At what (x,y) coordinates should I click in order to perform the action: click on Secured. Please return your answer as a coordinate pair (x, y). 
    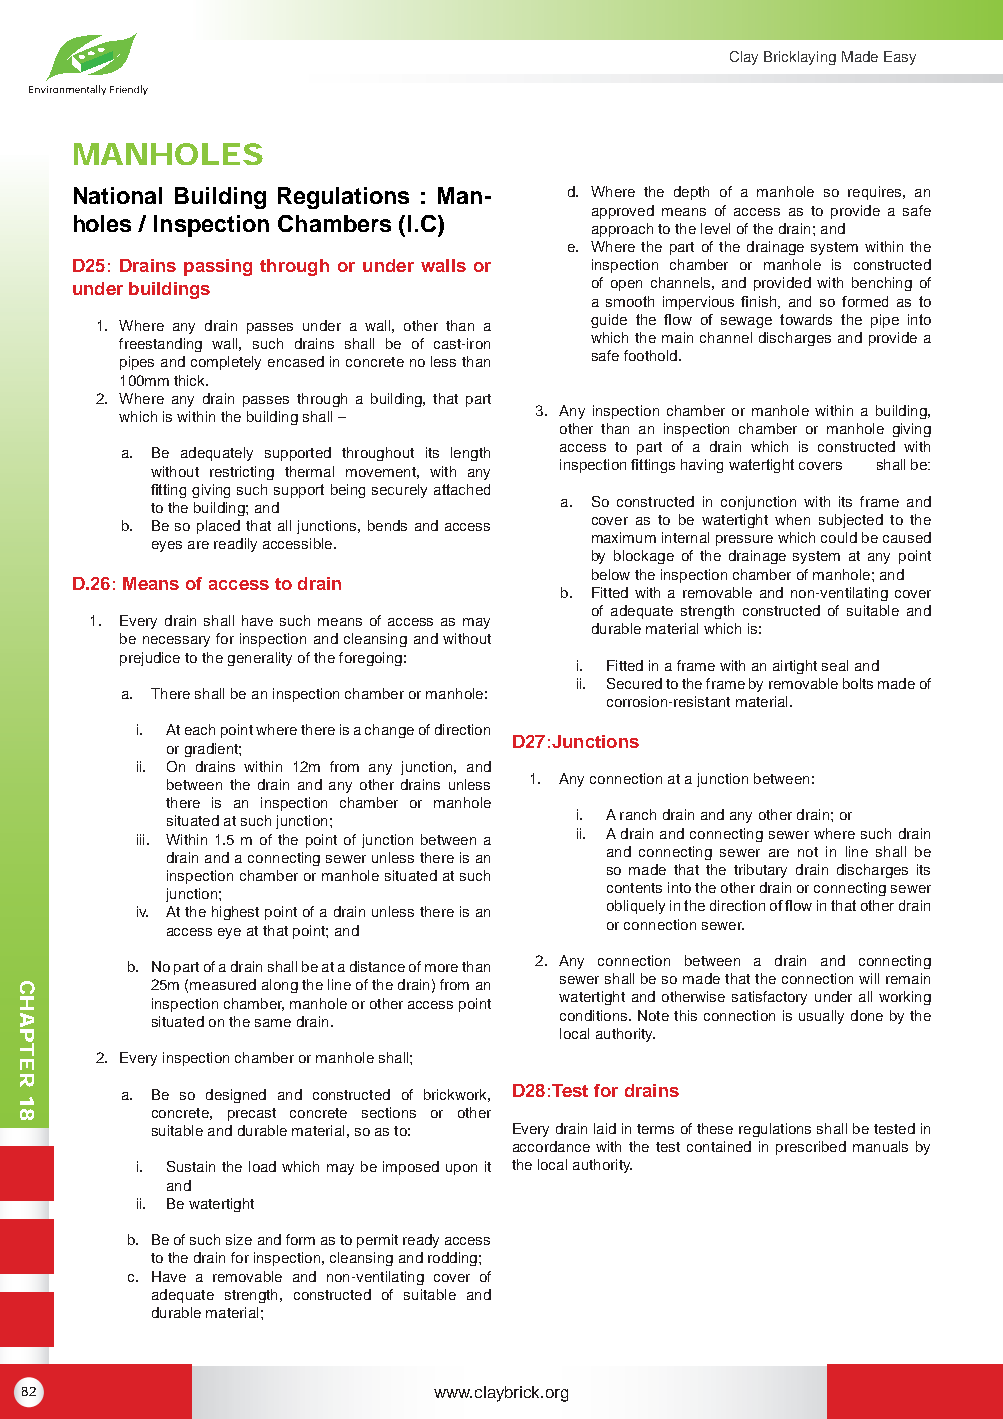
    Looking at the image, I should click on (634, 683).
